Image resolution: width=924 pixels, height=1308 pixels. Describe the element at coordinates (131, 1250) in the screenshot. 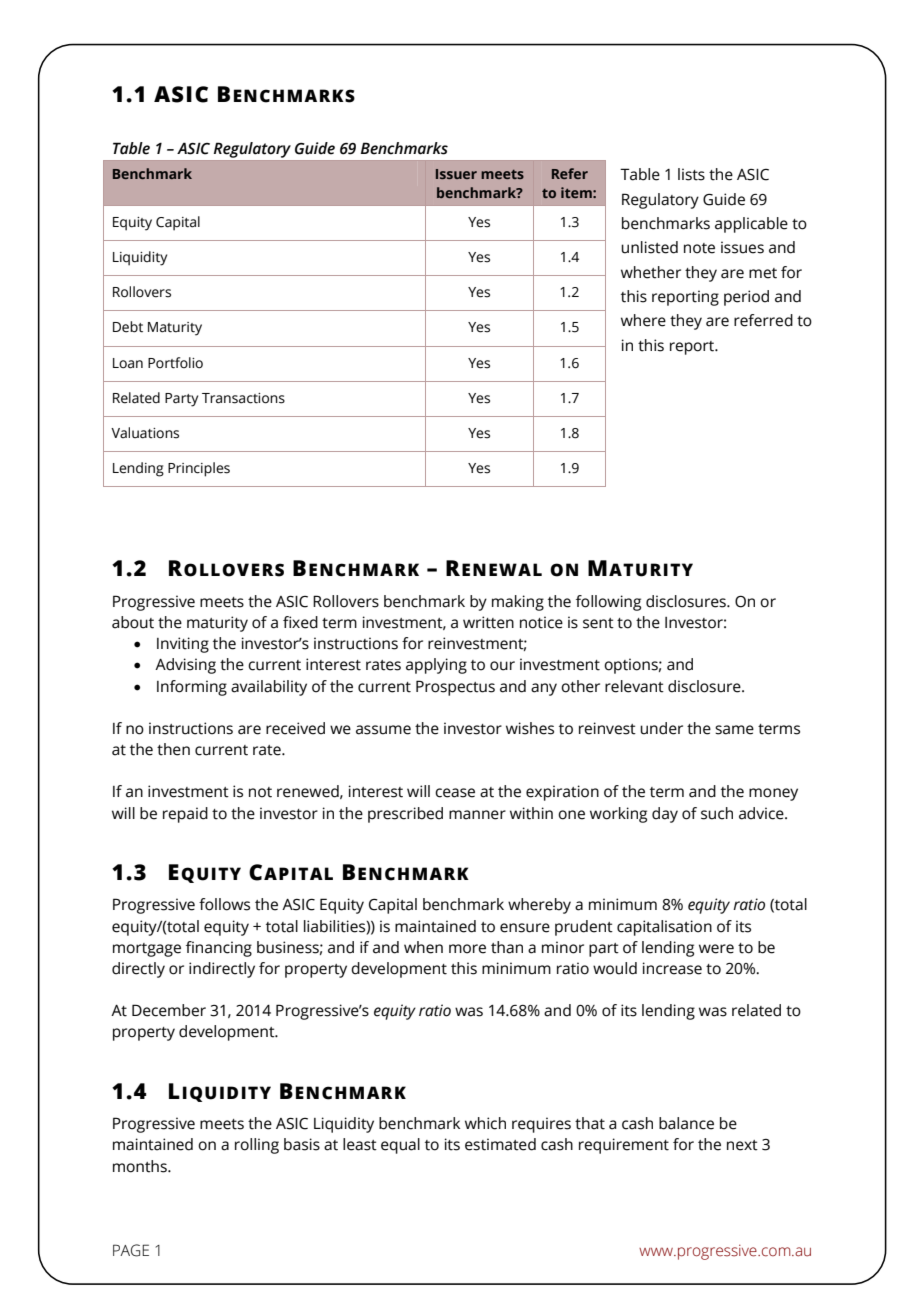

I see `PAGE` at that location.
